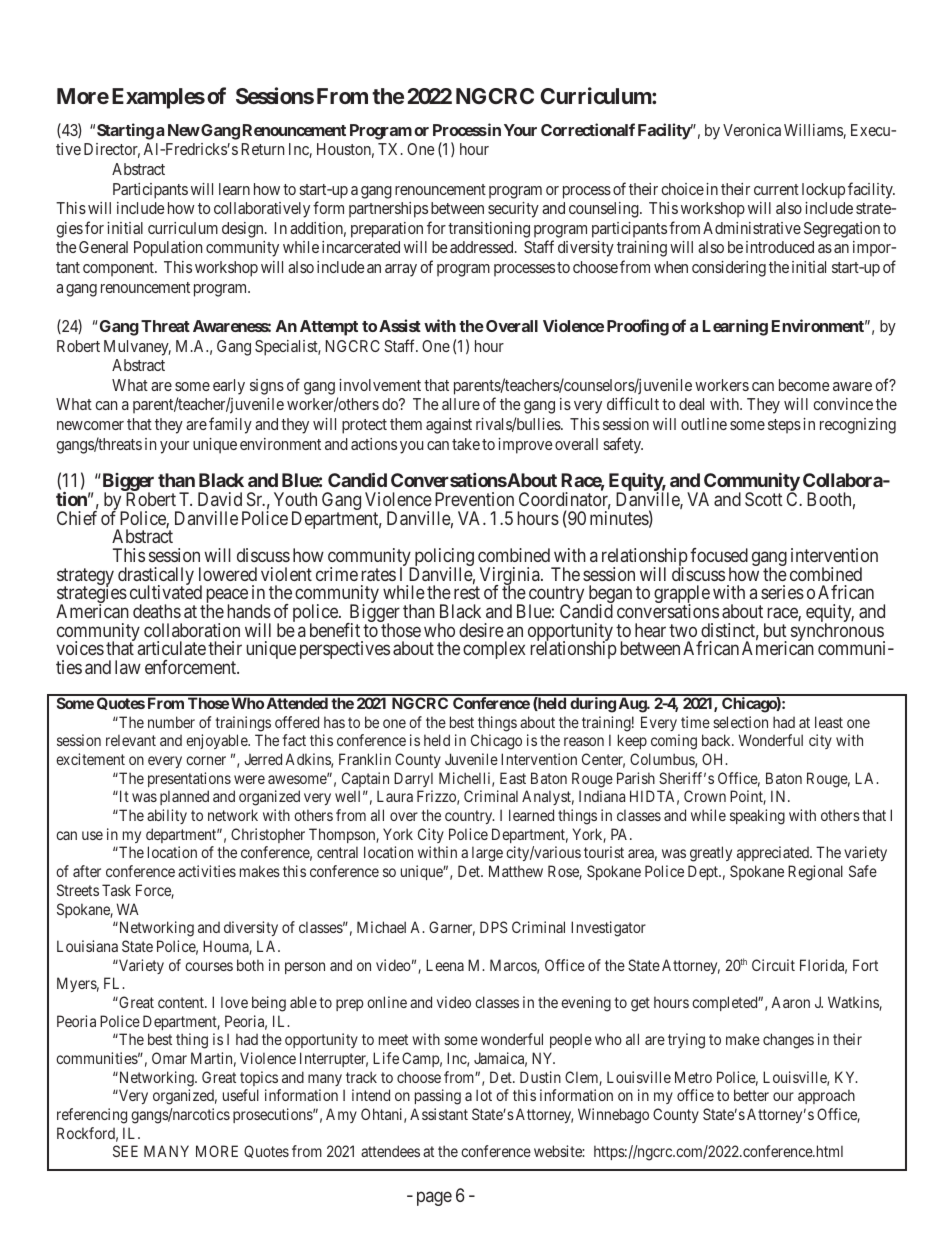 The height and width of the page is (1233, 952). I want to click on security, so click(513, 210).
